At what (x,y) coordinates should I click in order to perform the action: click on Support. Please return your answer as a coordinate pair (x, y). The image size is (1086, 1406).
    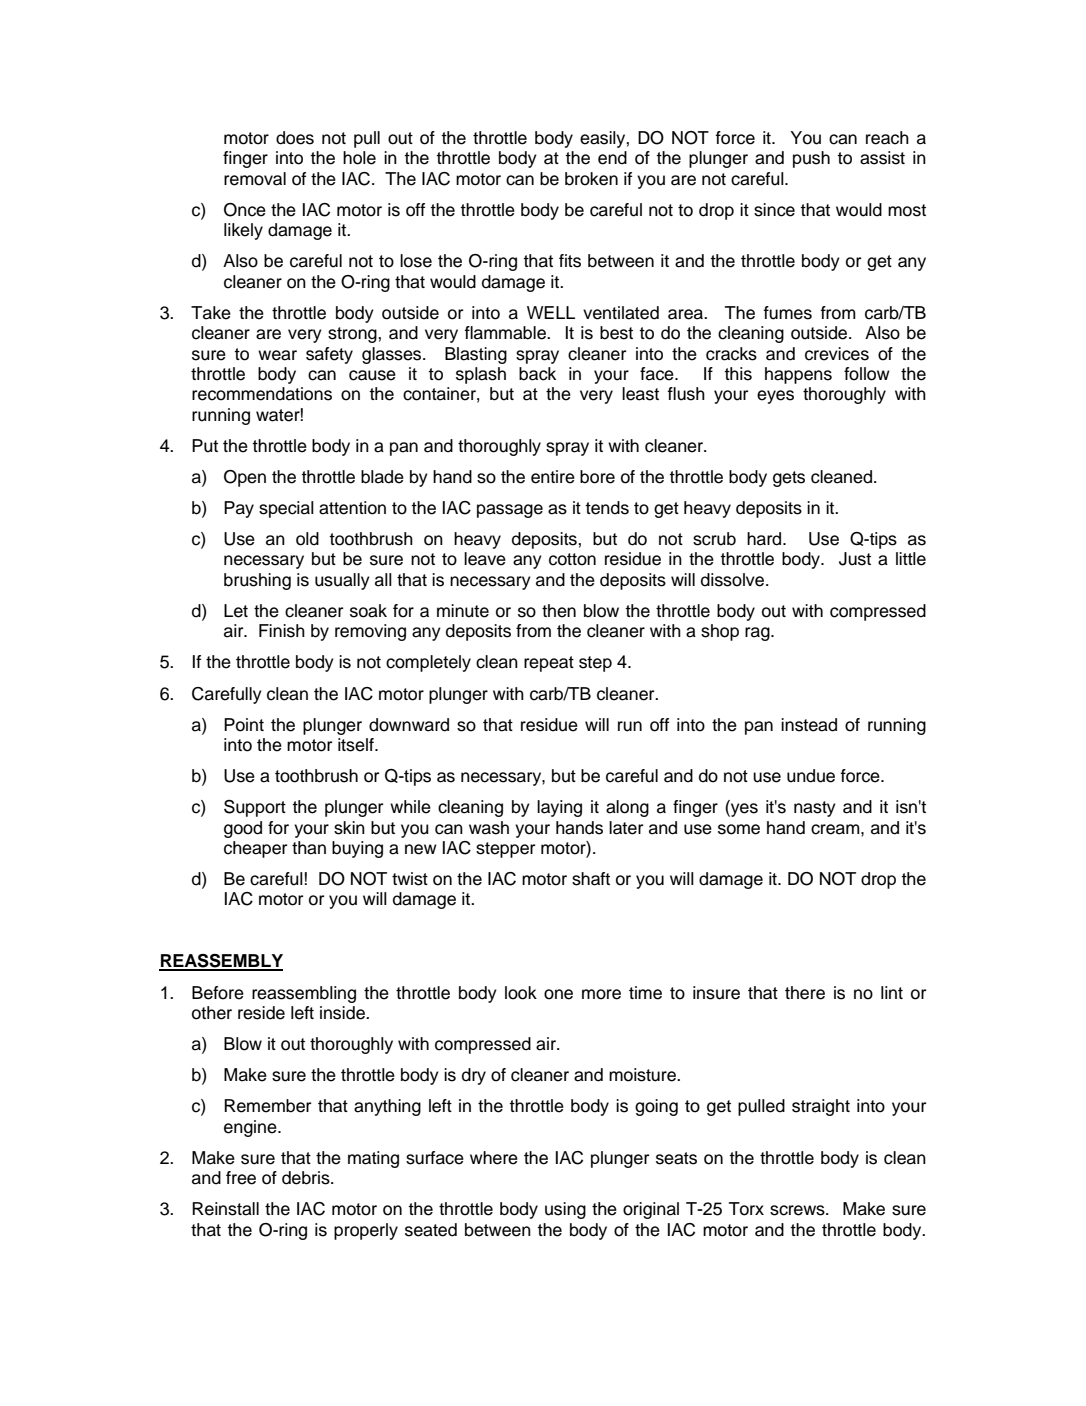
    Looking at the image, I should click on (255, 808).
